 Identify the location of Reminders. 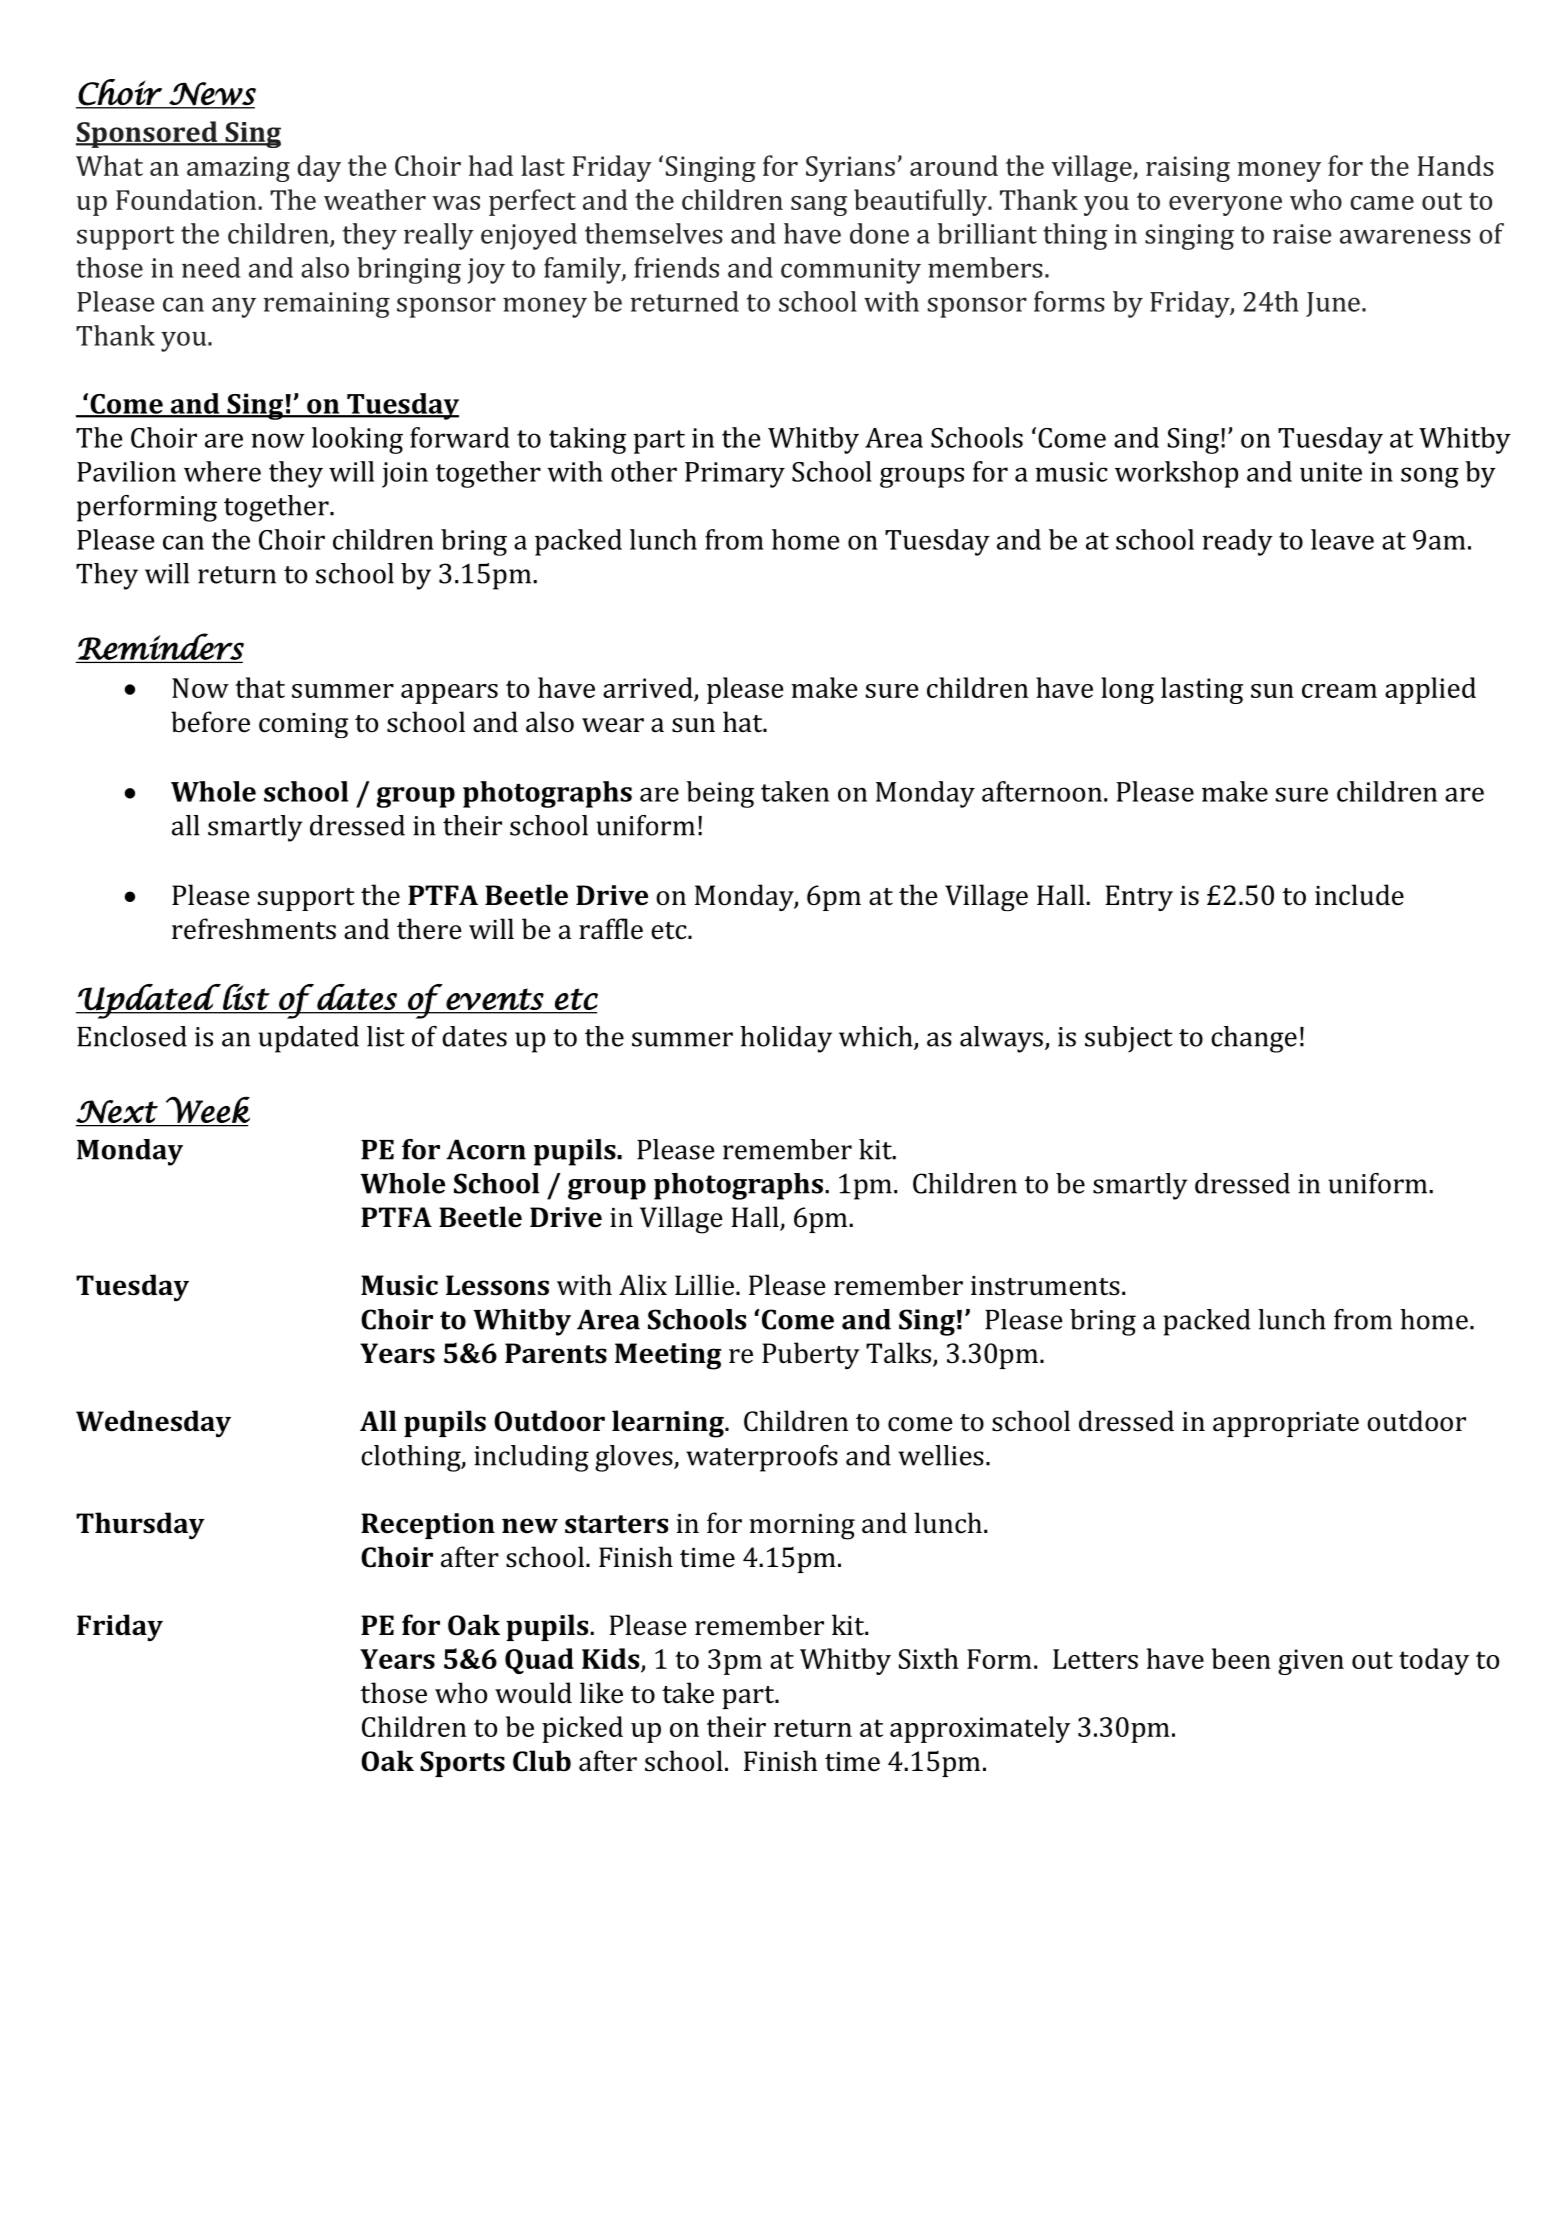
(160, 647).
